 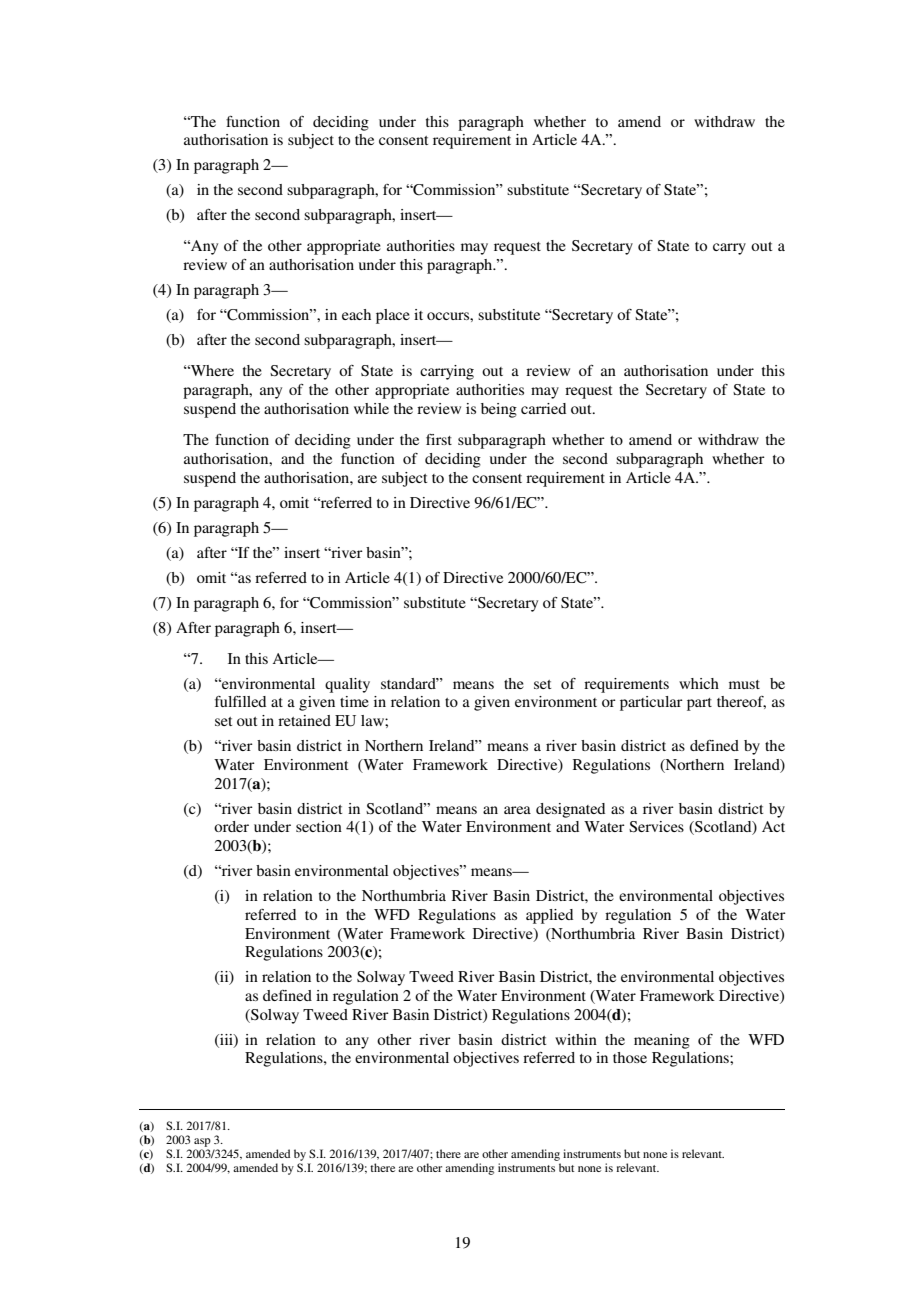 I want to click on carried, so click(x=543, y=408).
